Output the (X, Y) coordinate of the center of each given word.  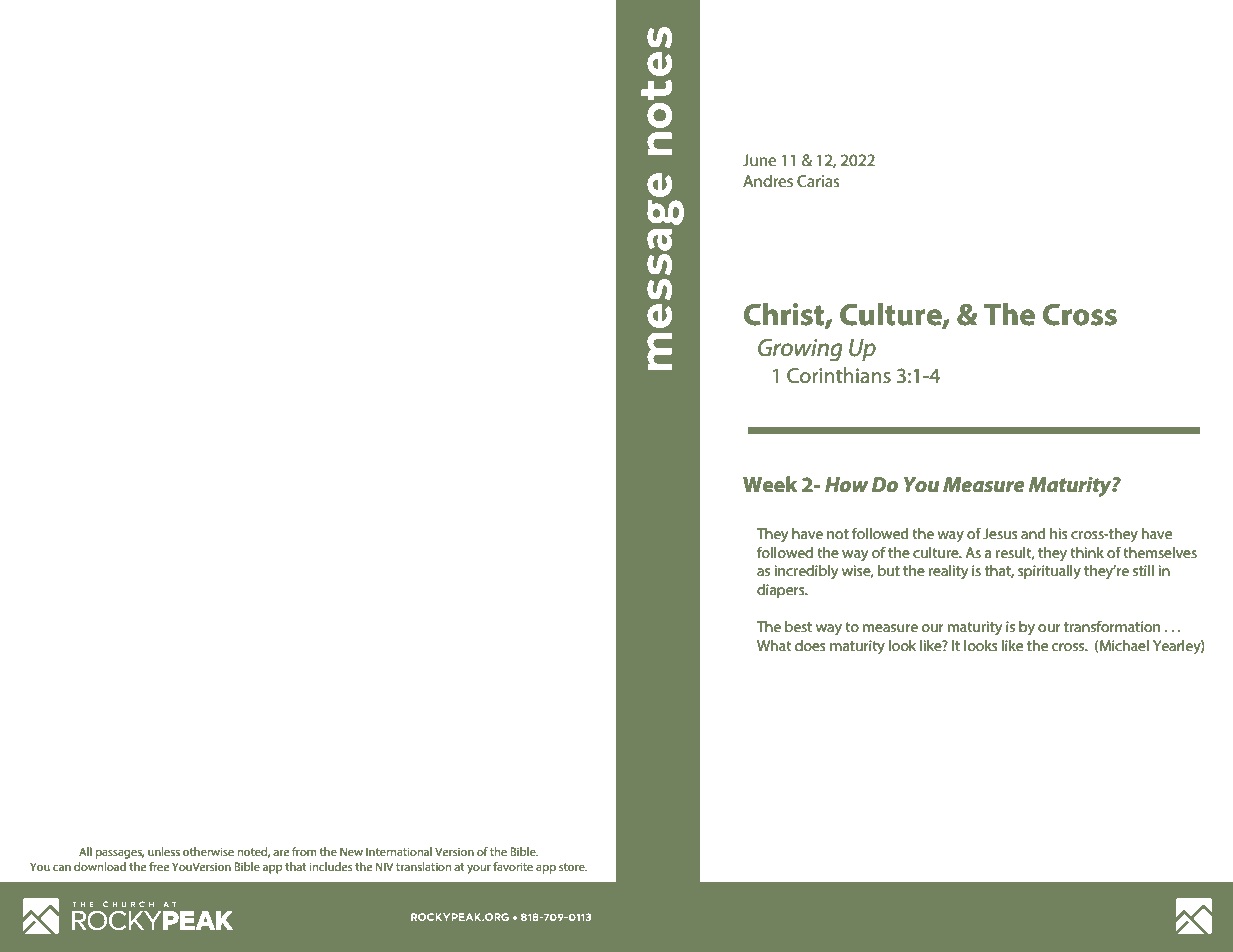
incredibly (806, 572)
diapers (782, 591)
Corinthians (839, 375)
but (889, 570)
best (798, 626)
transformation (1112, 626)
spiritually (1049, 572)
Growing (800, 350)
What (774, 645)
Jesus (1000, 533)
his (1059, 533)
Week (770, 484)
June (759, 160)
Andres (768, 180)
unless (164, 851)
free (159, 866)
